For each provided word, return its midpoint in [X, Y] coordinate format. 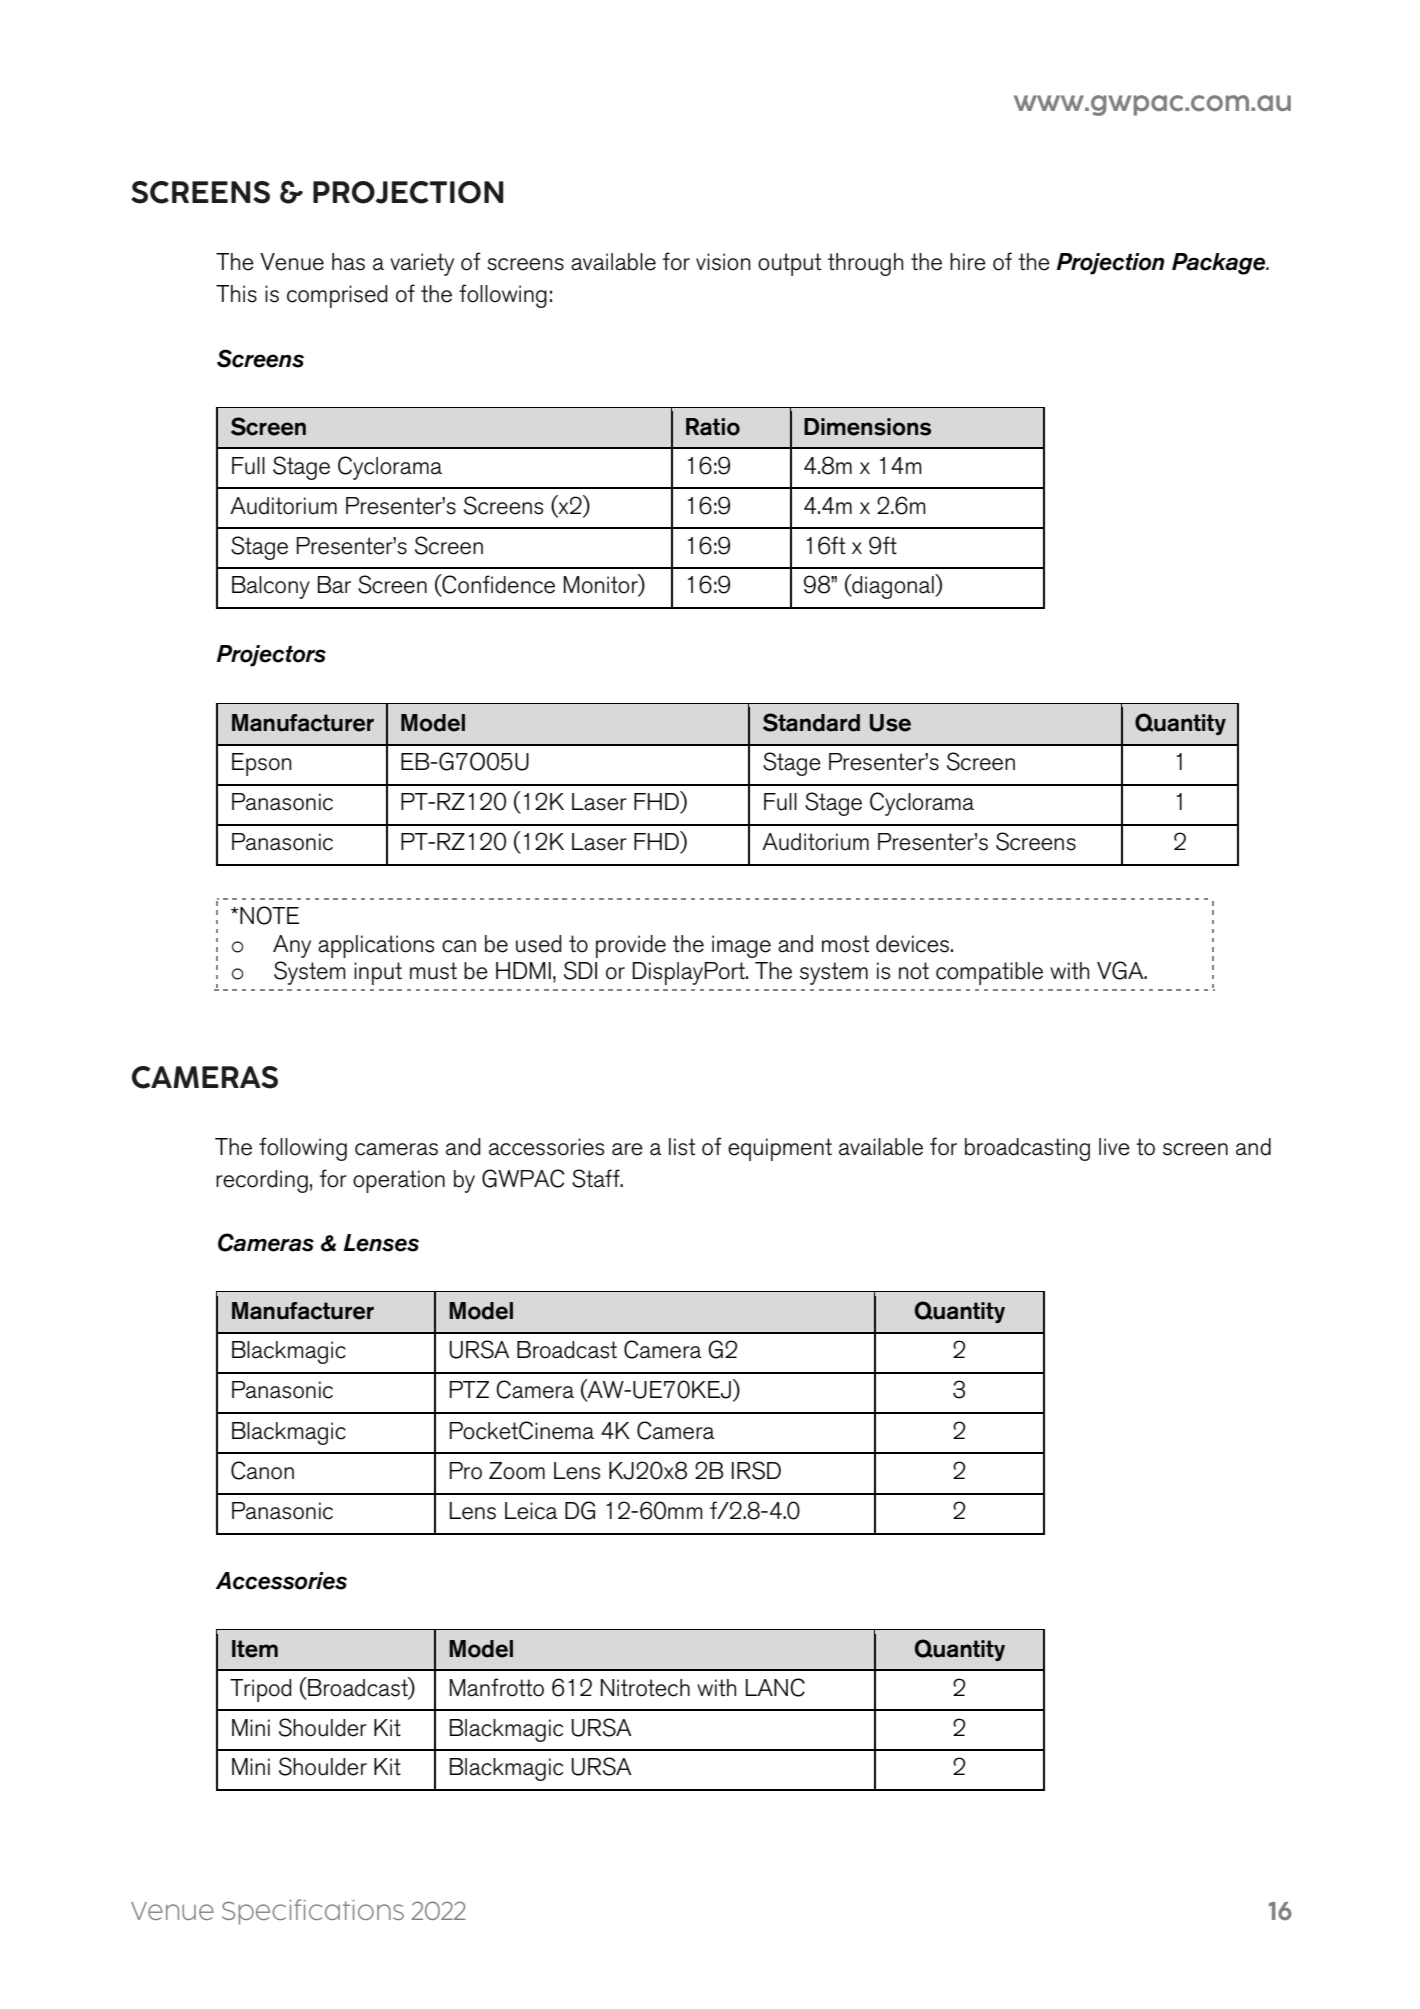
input [378, 973]
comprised [337, 296]
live [1114, 1147]
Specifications [313, 1912]
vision [723, 262]
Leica [531, 1511]
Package [1220, 264]
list [682, 1147]
